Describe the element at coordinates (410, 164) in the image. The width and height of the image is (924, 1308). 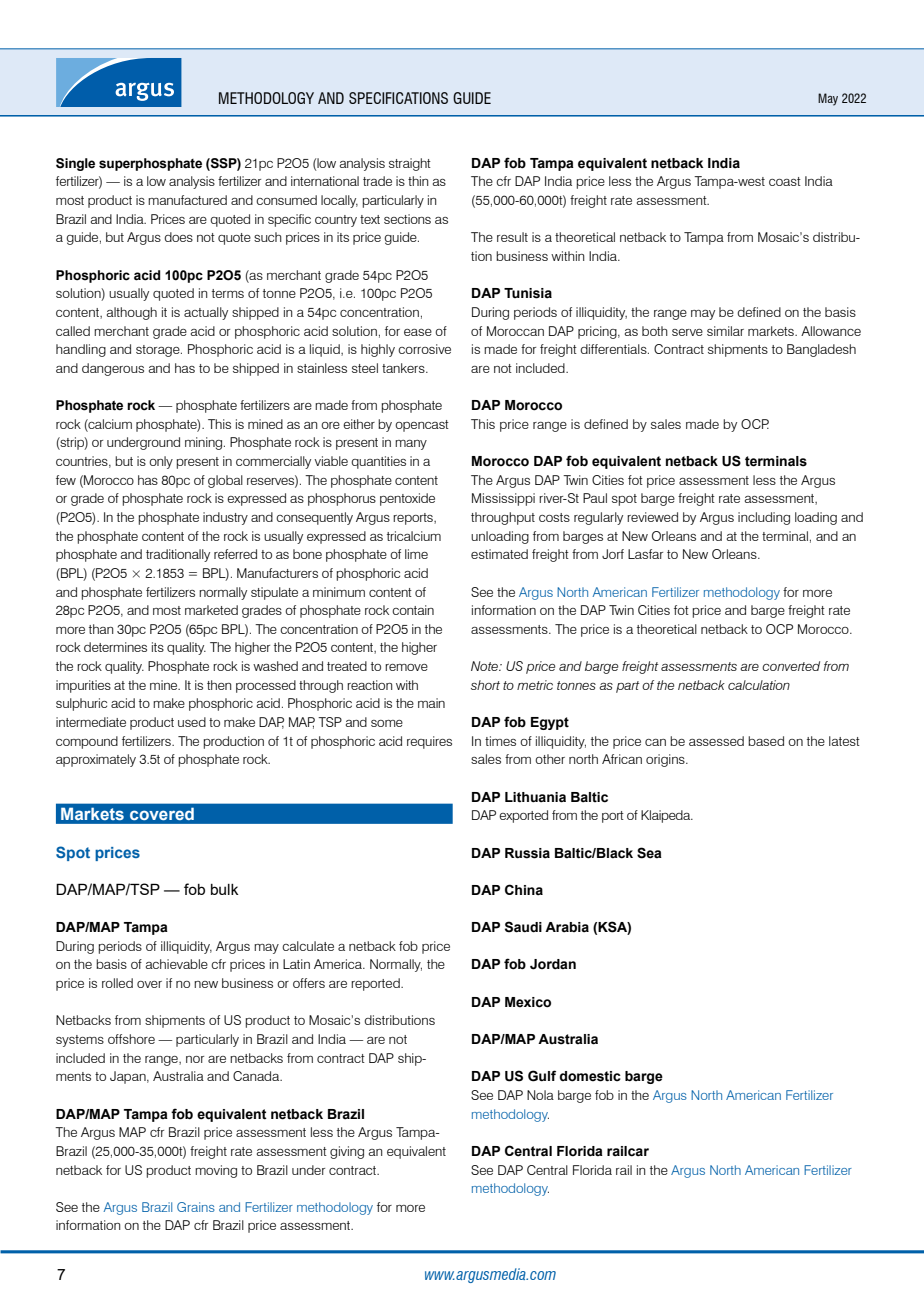
I see `straight` at that location.
